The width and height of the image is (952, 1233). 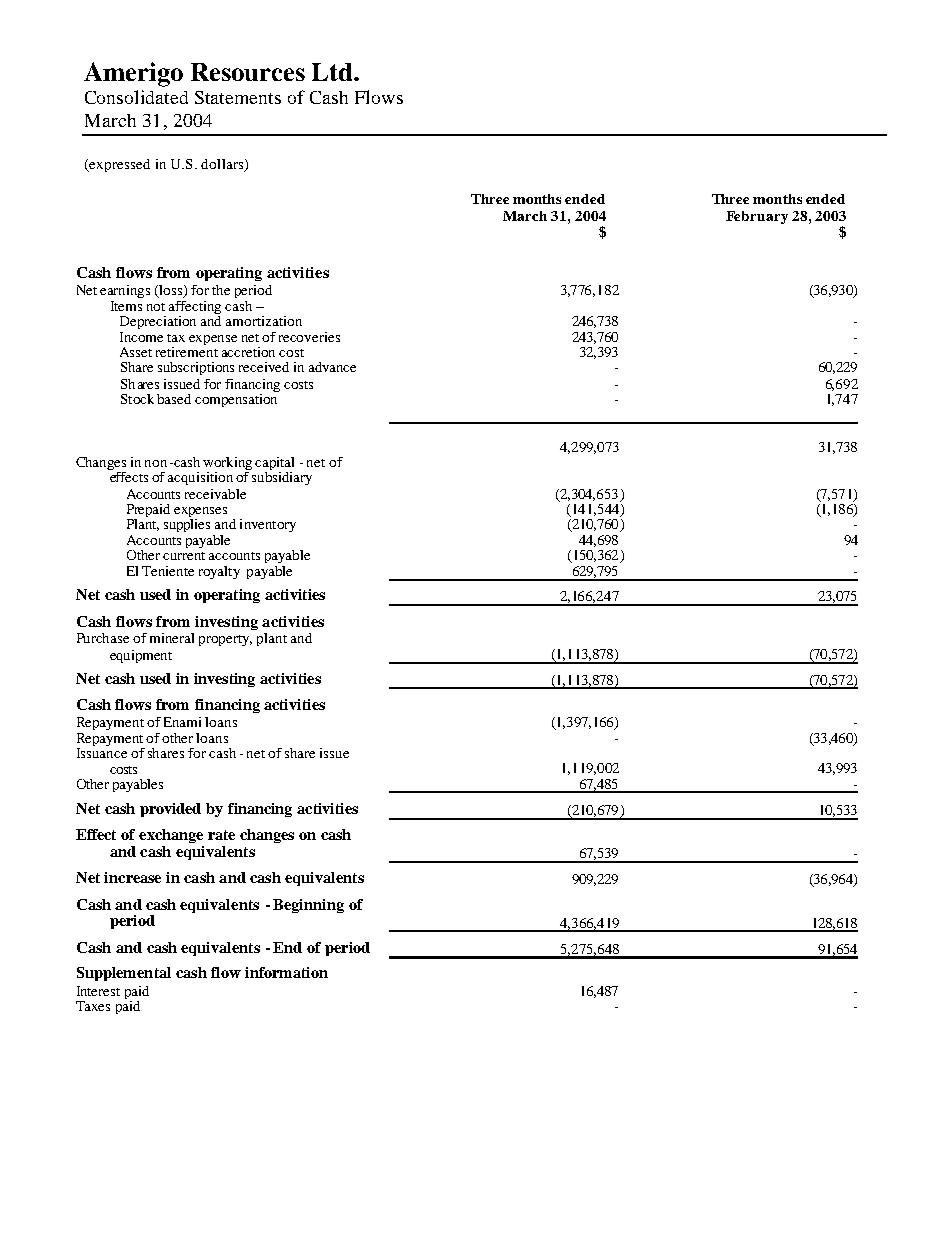 I want to click on Beginning, so click(x=308, y=906).
